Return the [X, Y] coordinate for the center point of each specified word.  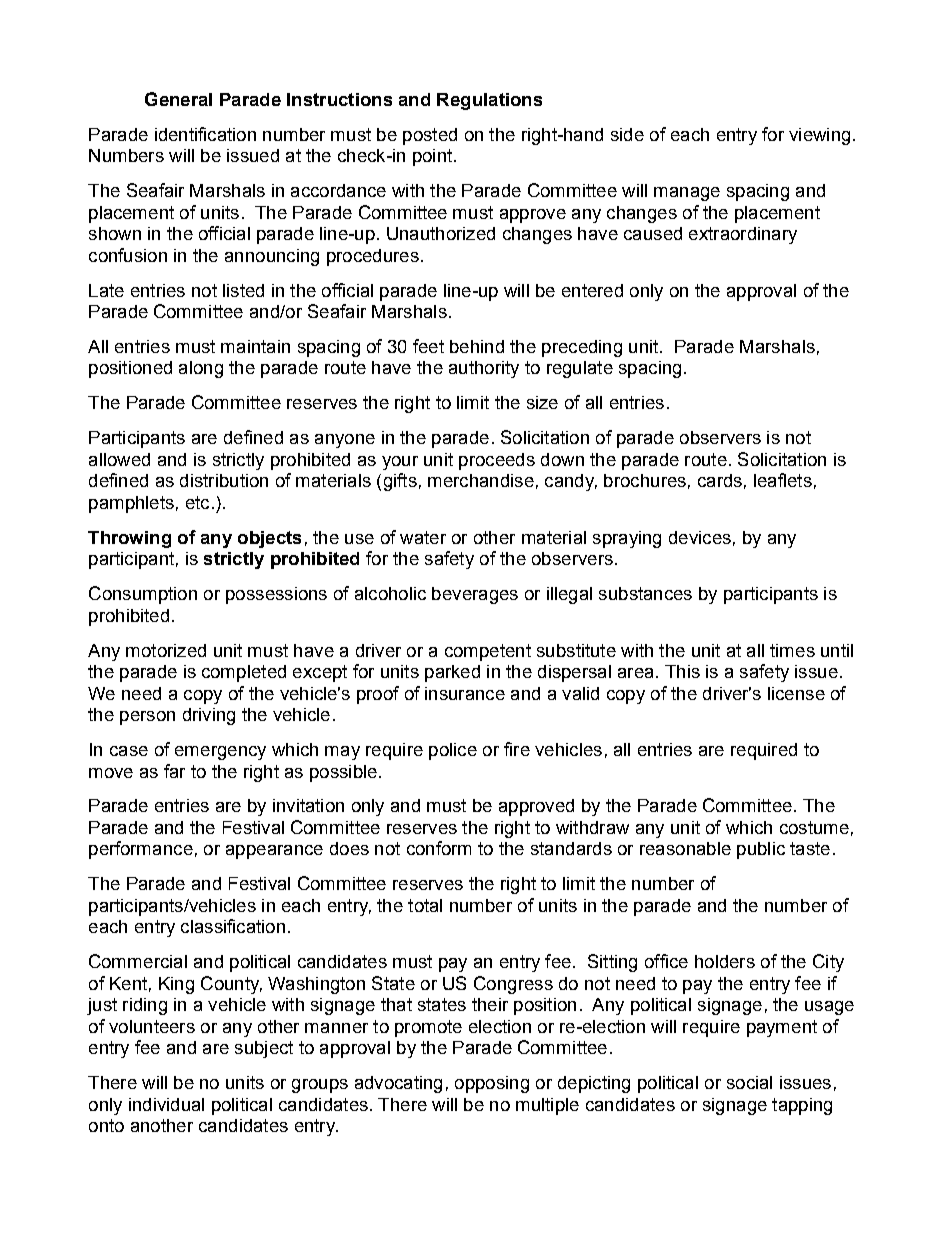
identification [205, 134]
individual [166, 1104]
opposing [492, 1084]
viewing [819, 136]
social [749, 1082]
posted [430, 136]
